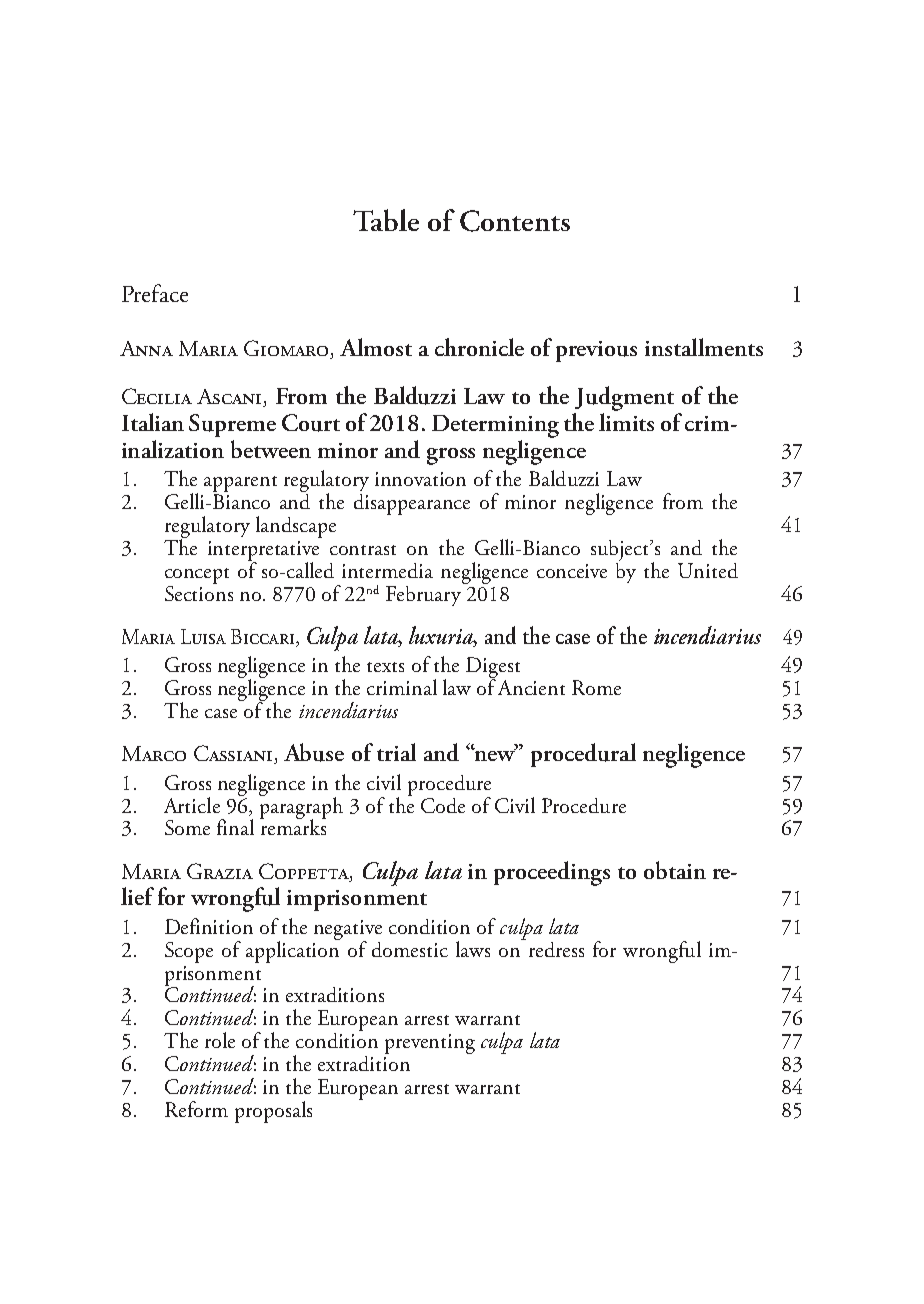 The width and height of the screenshot is (924, 1304). I want to click on texts, so click(385, 667).
